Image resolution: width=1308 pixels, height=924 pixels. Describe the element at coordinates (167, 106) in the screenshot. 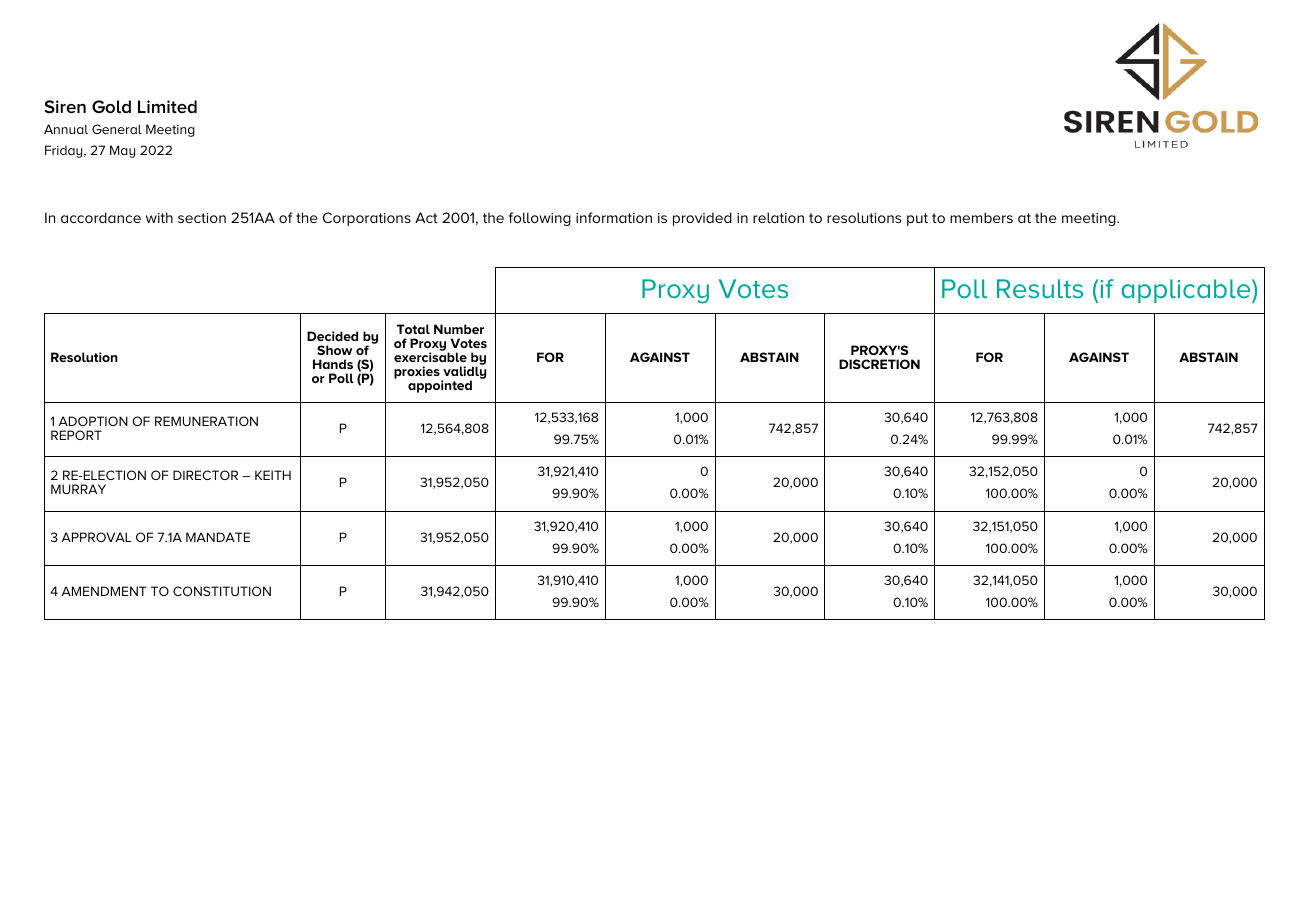

I see `Limited` at that location.
